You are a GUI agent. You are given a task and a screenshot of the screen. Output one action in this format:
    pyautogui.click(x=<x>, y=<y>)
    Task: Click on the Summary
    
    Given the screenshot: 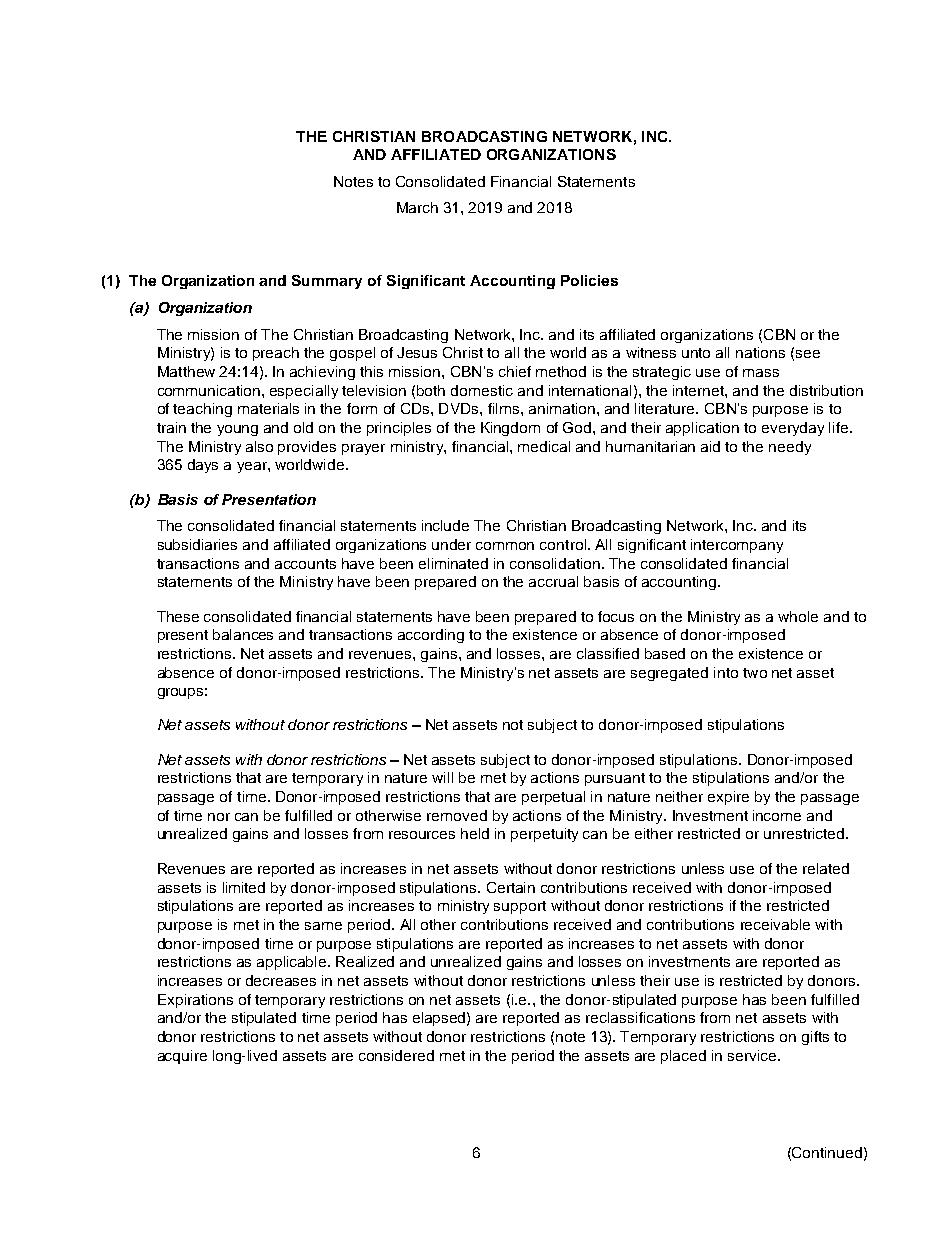 What is the action you would take?
    pyautogui.click(x=327, y=282)
